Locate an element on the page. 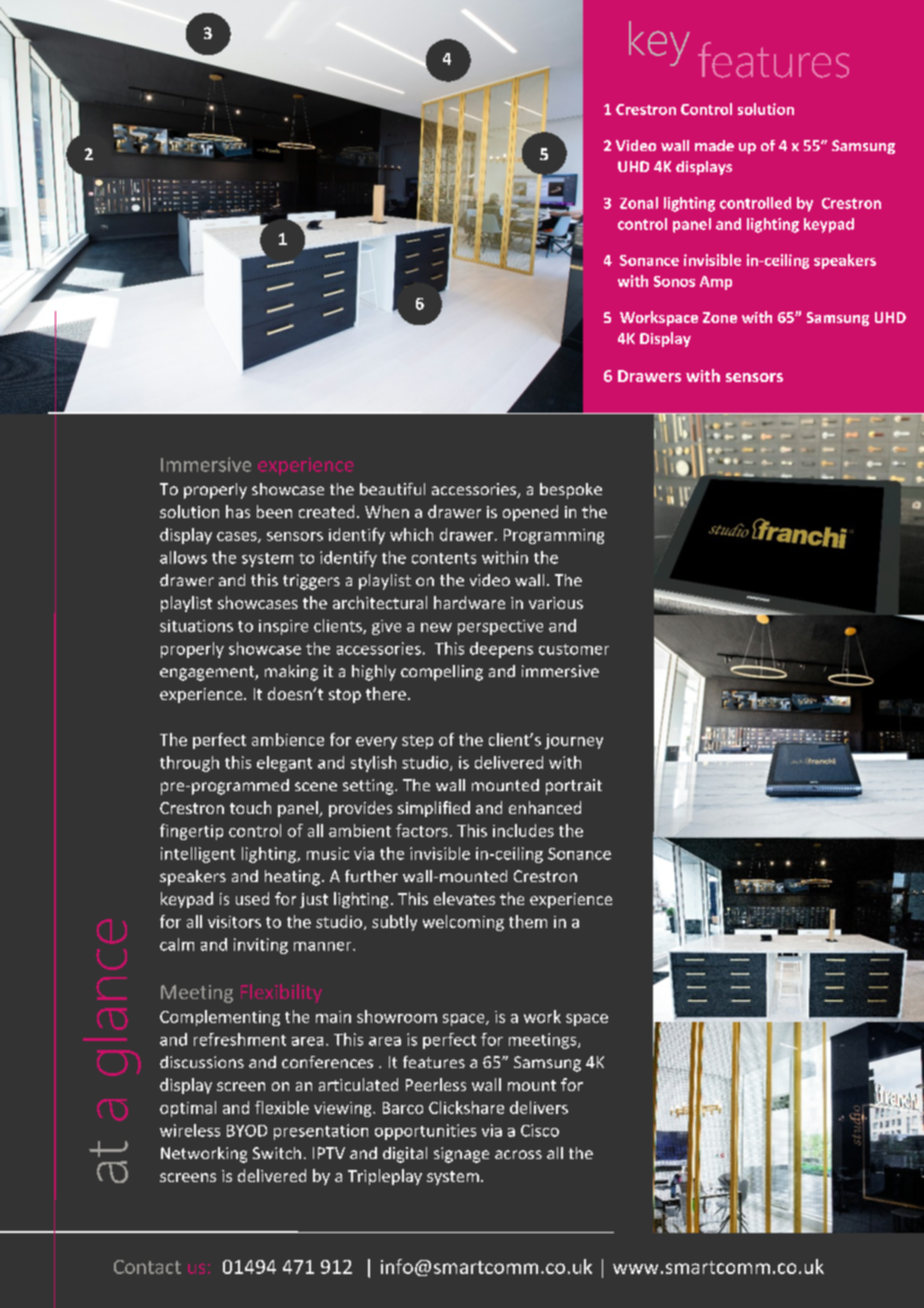 The width and height of the document is (924, 1308). made is located at coordinates (714, 145).
